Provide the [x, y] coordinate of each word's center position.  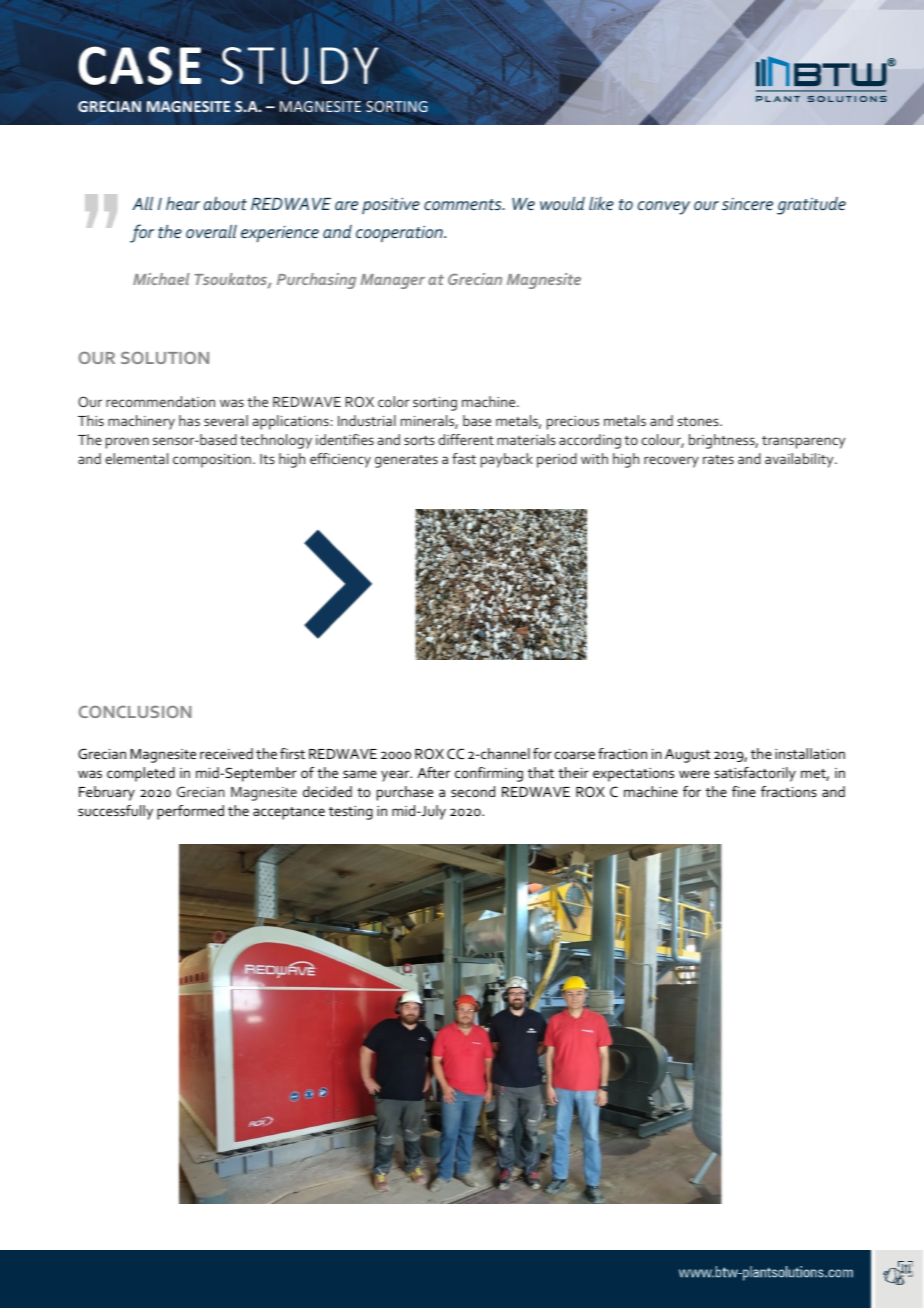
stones [699, 421]
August [687, 756]
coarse [574, 755]
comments [464, 204]
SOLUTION [165, 357]
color [394, 401]
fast [464, 458]
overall [211, 231]
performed [190, 812]
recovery [671, 462]
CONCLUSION [135, 711]
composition [212, 461]
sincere [747, 204]
